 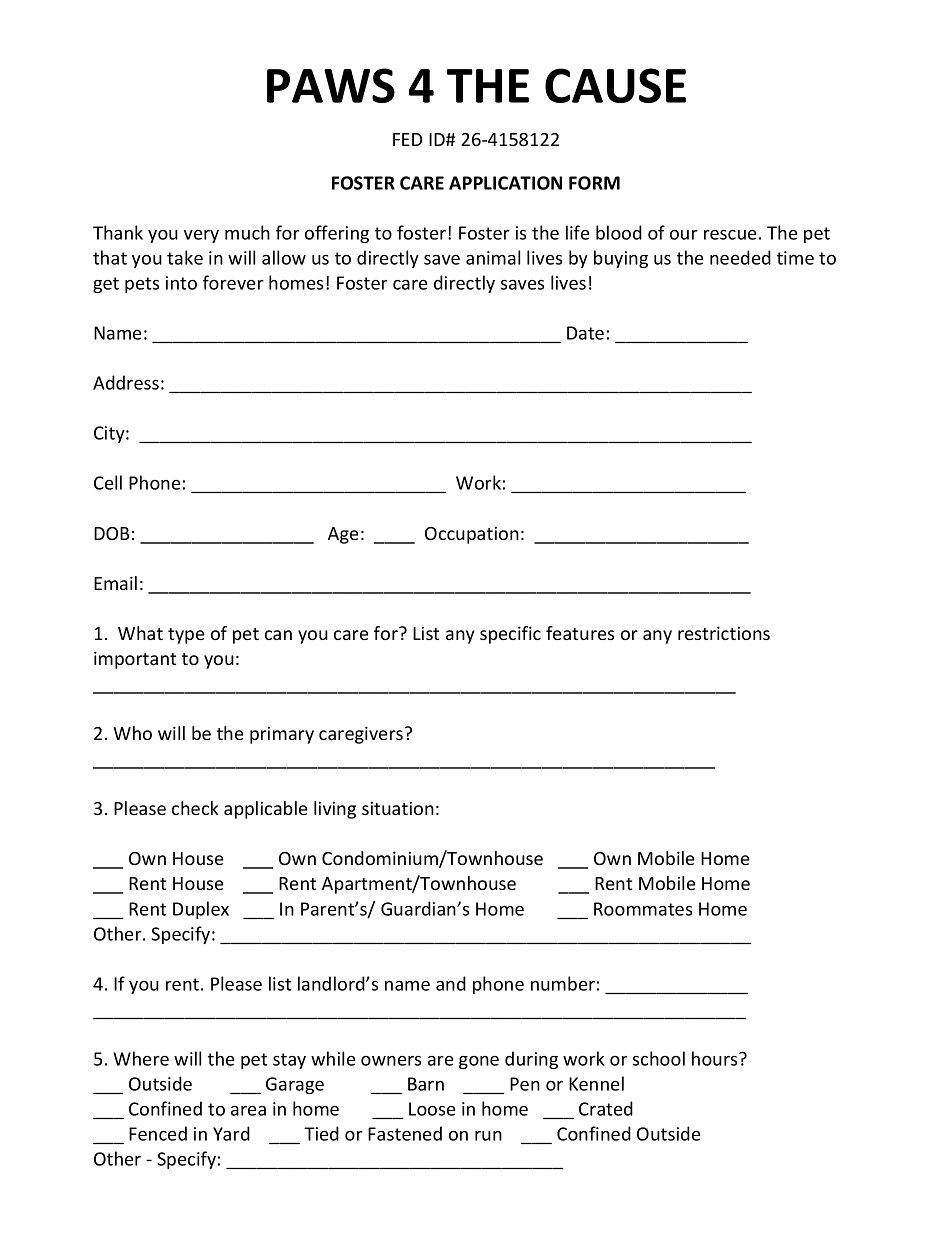 What do you see at coordinates (201, 910) in the screenshot?
I see `Duplex` at bounding box center [201, 910].
